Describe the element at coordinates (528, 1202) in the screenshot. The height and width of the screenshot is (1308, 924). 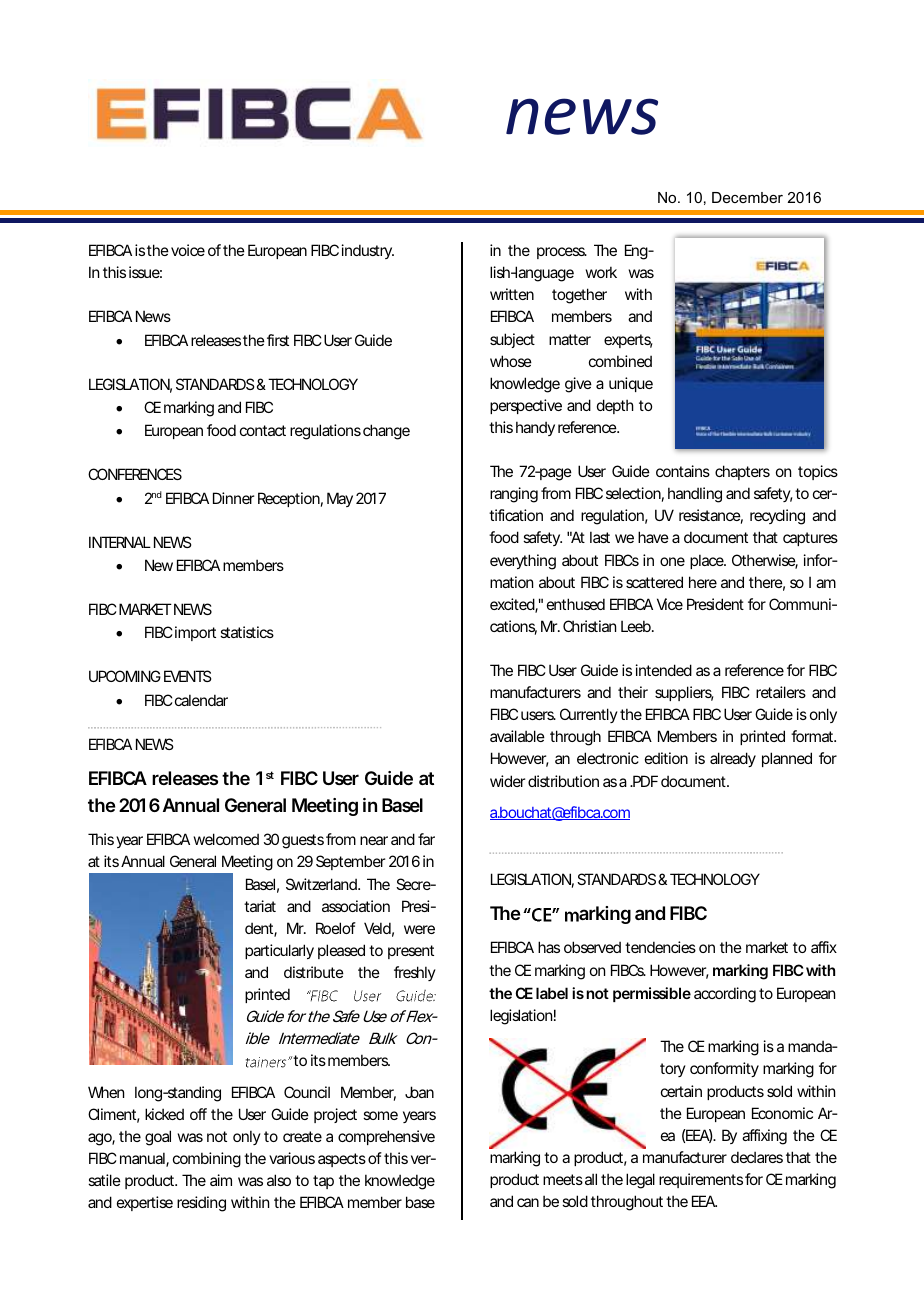
I see `can` at that location.
